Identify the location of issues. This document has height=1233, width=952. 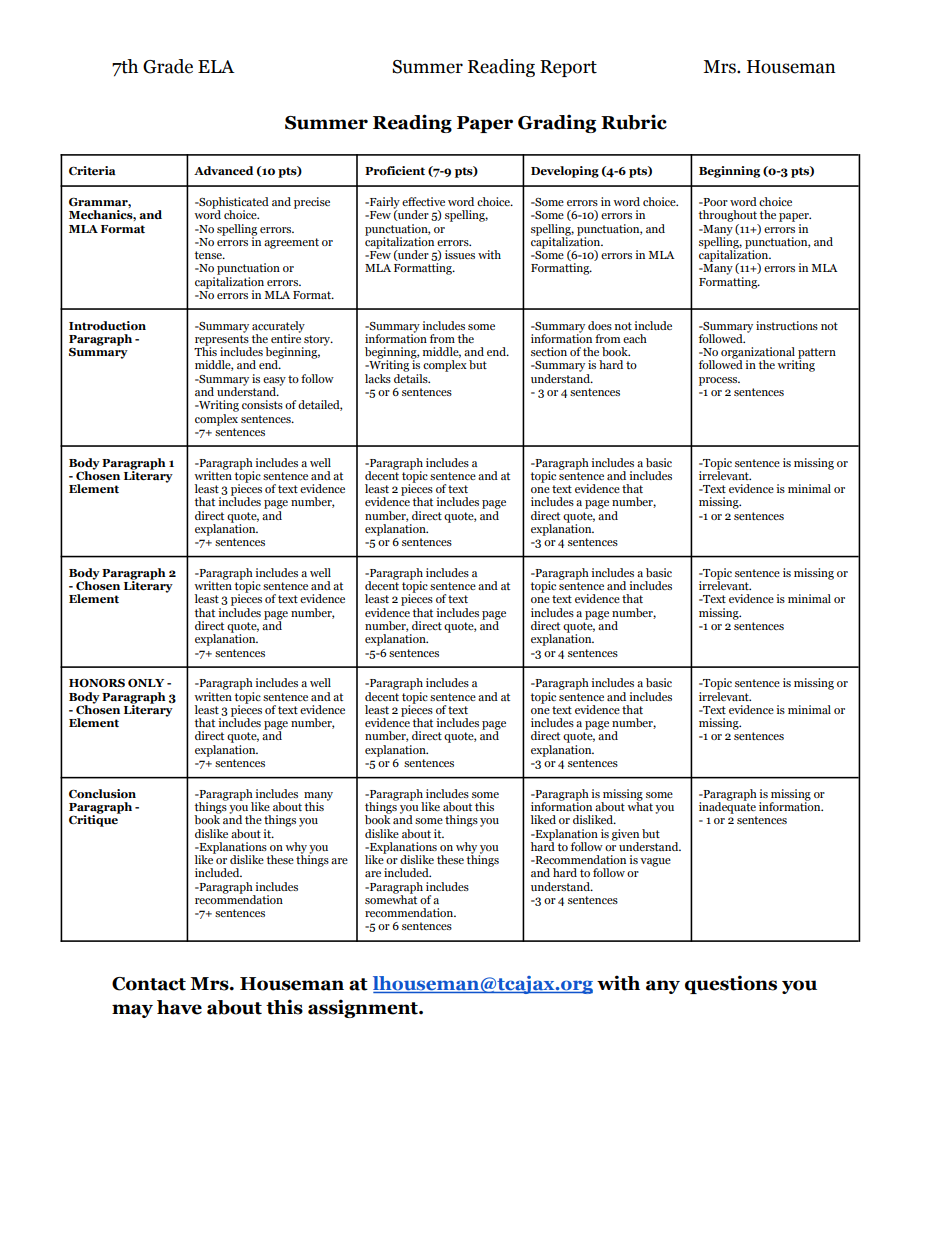
(460, 254).
